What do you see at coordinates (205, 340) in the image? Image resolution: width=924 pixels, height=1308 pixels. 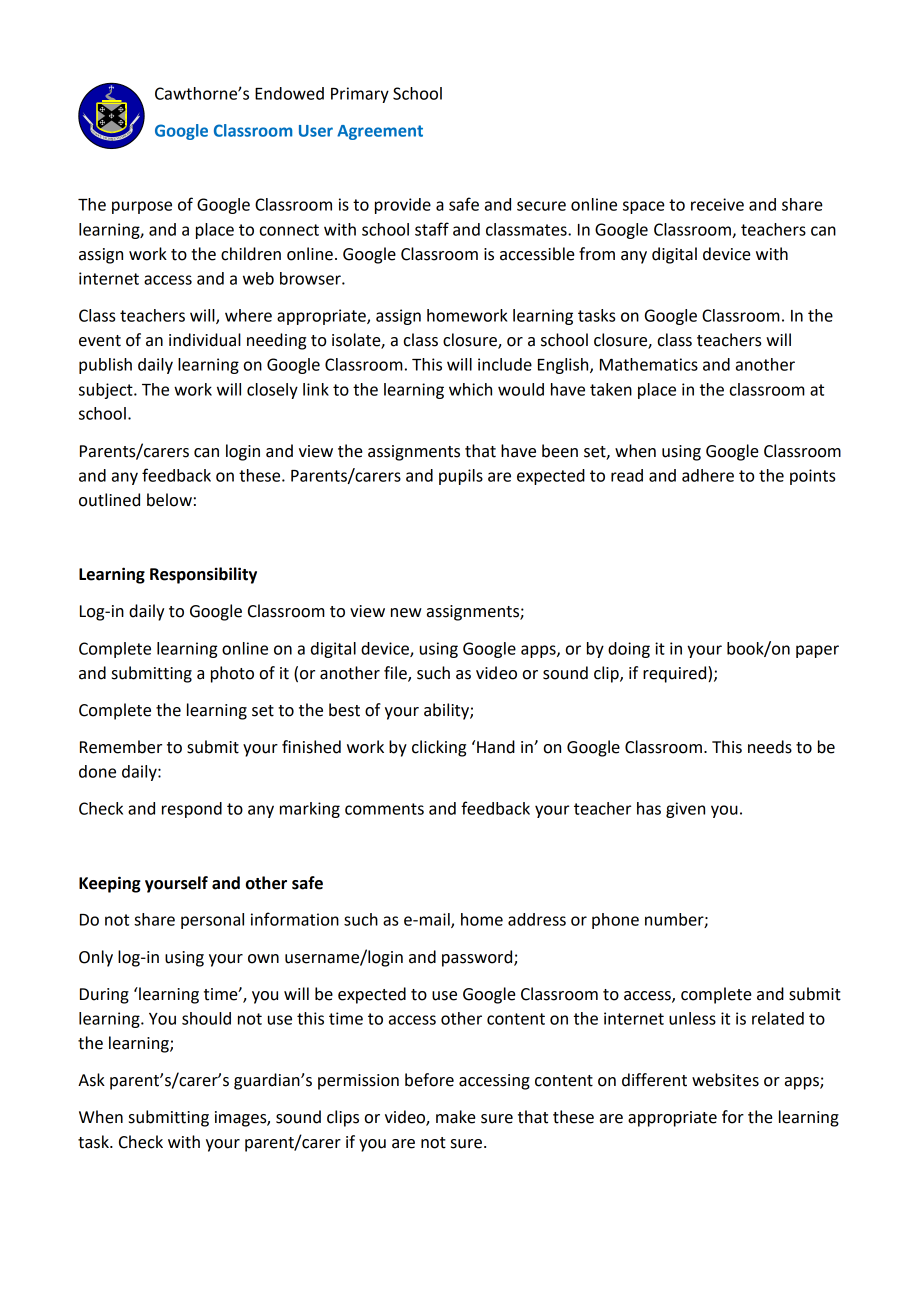 I see `individual` at bounding box center [205, 340].
